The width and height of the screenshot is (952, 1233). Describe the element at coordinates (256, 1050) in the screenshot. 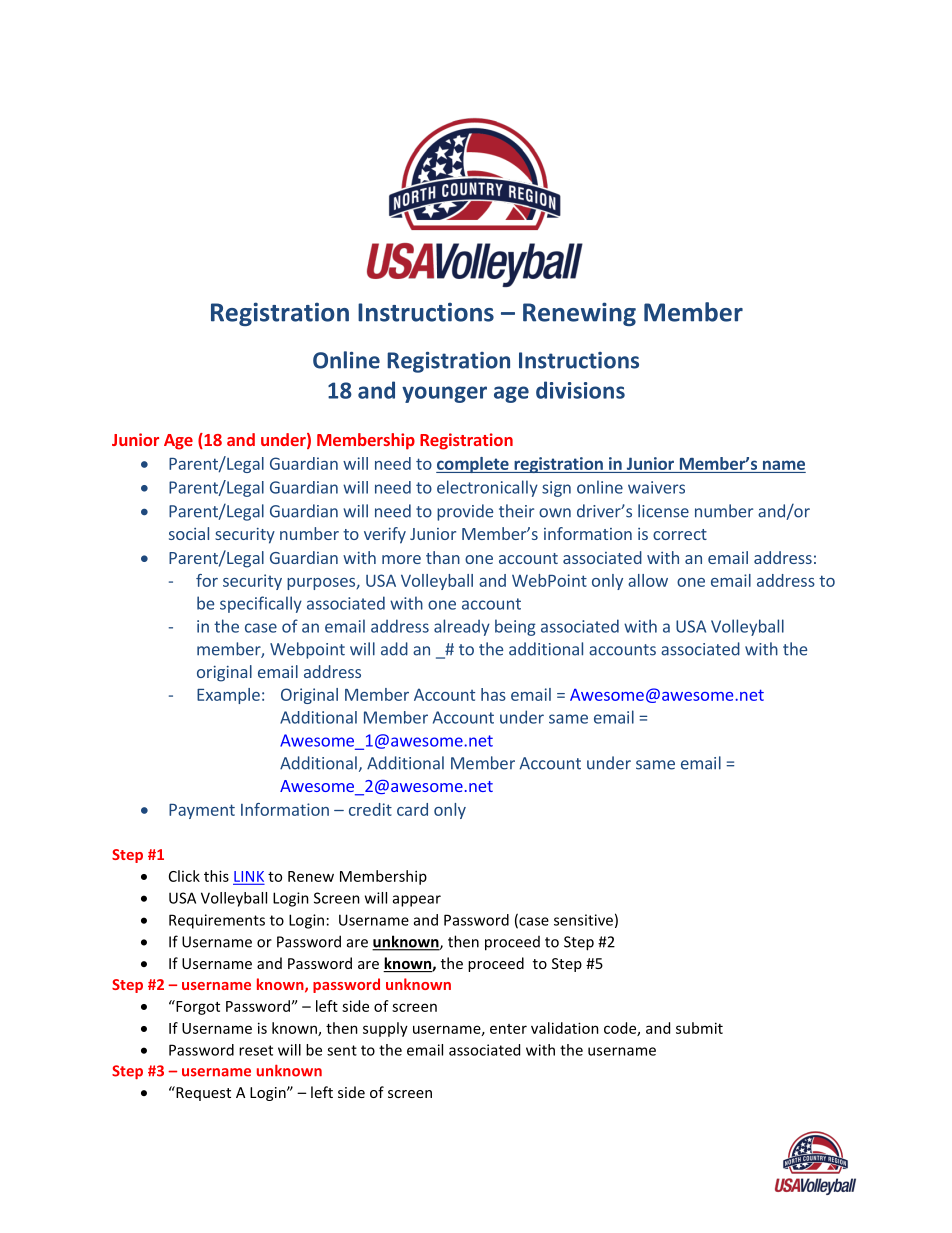

I see `reset` at that location.
